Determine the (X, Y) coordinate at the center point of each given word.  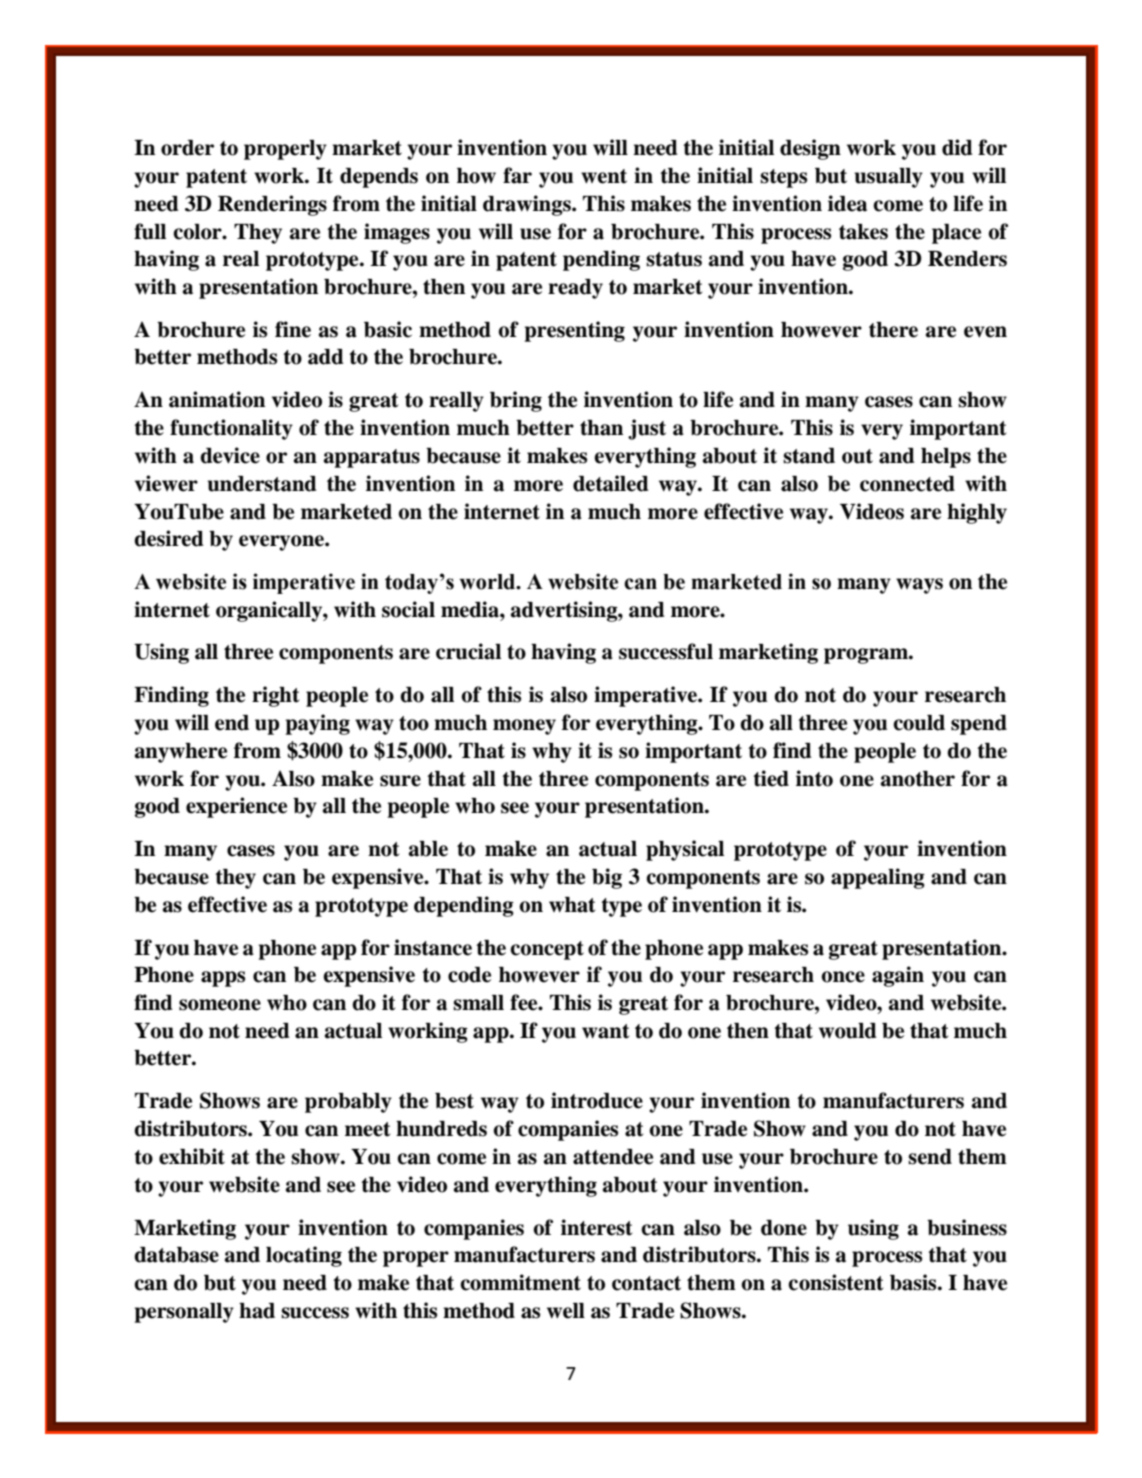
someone (220, 1005)
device (230, 455)
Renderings (272, 205)
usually (888, 178)
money (524, 727)
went (604, 176)
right (275, 696)
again (898, 976)
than (601, 428)
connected (907, 484)
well (566, 1311)
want (605, 1031)
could (919, 723)
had (257, 1311)
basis (914, 1282)
